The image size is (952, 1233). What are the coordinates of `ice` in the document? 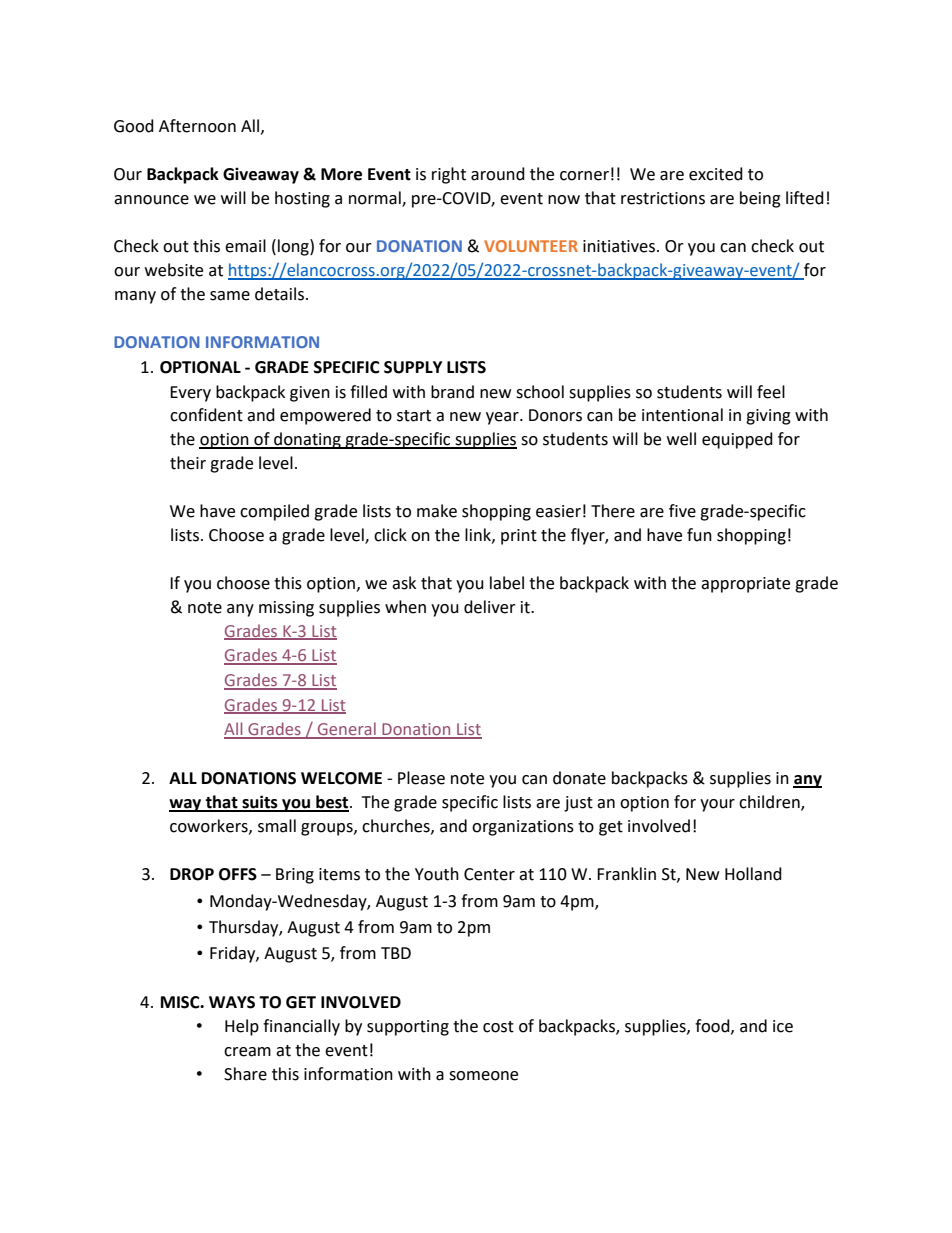 It's located at (783, 1026).
